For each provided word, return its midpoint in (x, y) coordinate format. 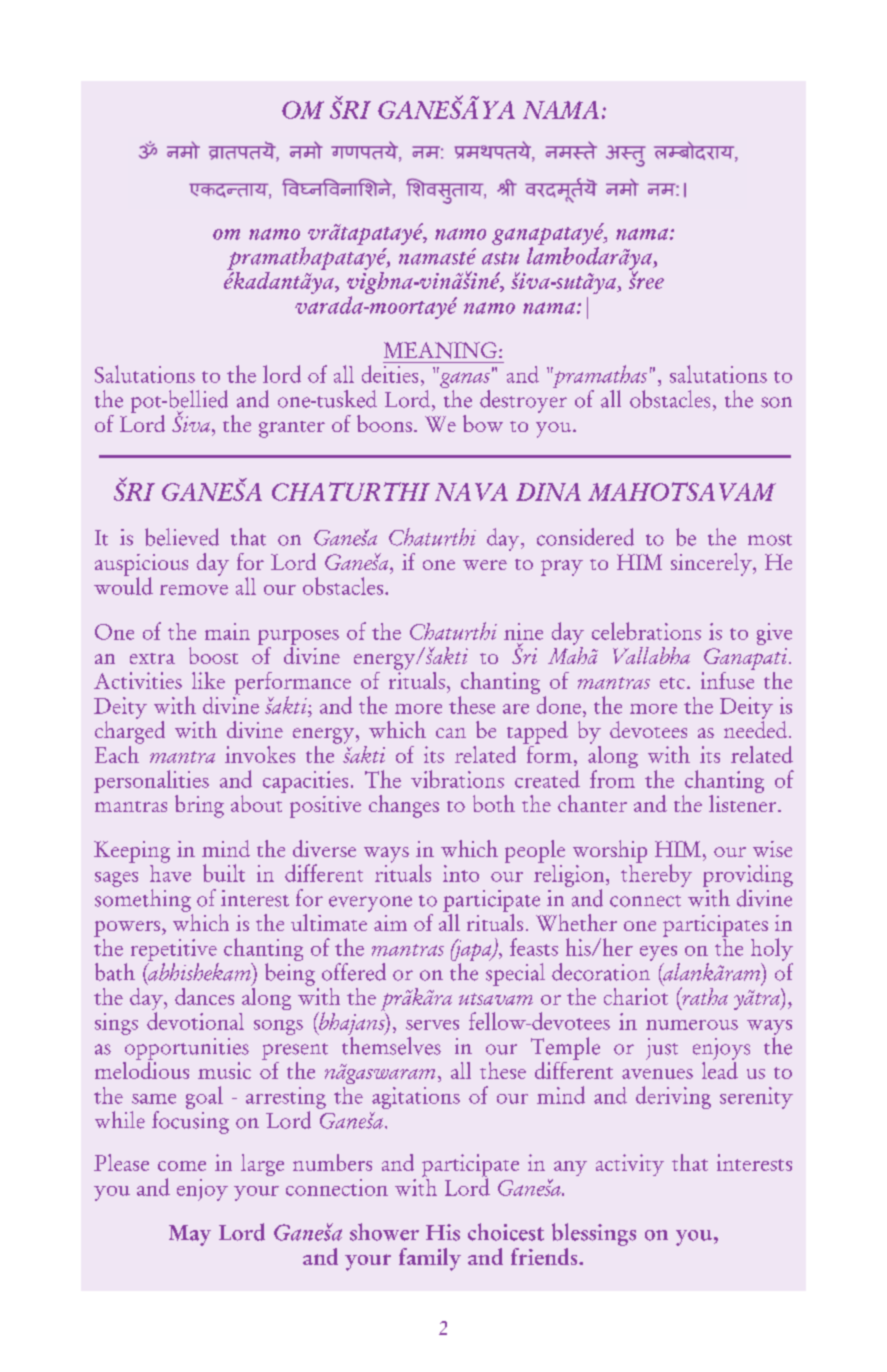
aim (390, 923)
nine (523, 631)
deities (390, 374)
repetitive (175, 951)
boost (213, 655)
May (190, 1235)
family (430, 1259)
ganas (463, 380)
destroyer (523, 401)
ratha (704, 996)
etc (672, 683)
